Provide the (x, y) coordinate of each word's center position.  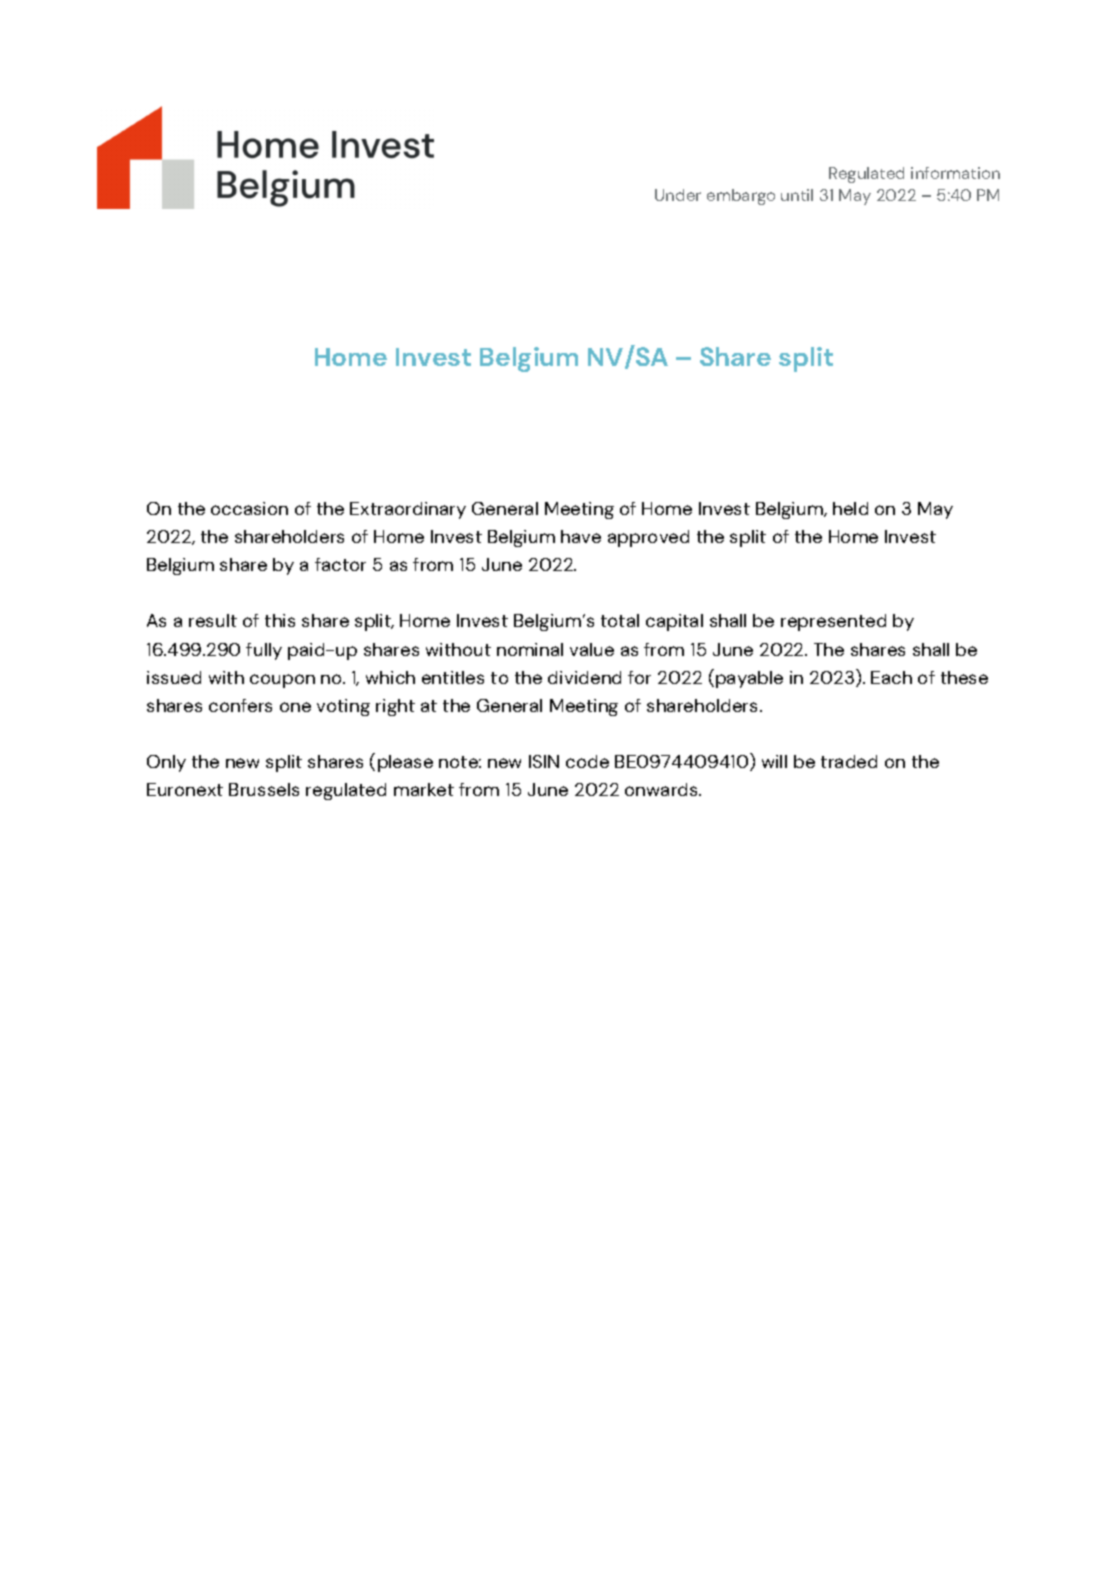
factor (340, 564)
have (581, 536)
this (280, 620)
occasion (249, 508)
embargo (741, 197)
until (797, 195)
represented (833, 622)
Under (678, 195)
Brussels (264, 789)
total (620, 620)
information (955, 173)
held (850, 508)
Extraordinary (408, 510)
